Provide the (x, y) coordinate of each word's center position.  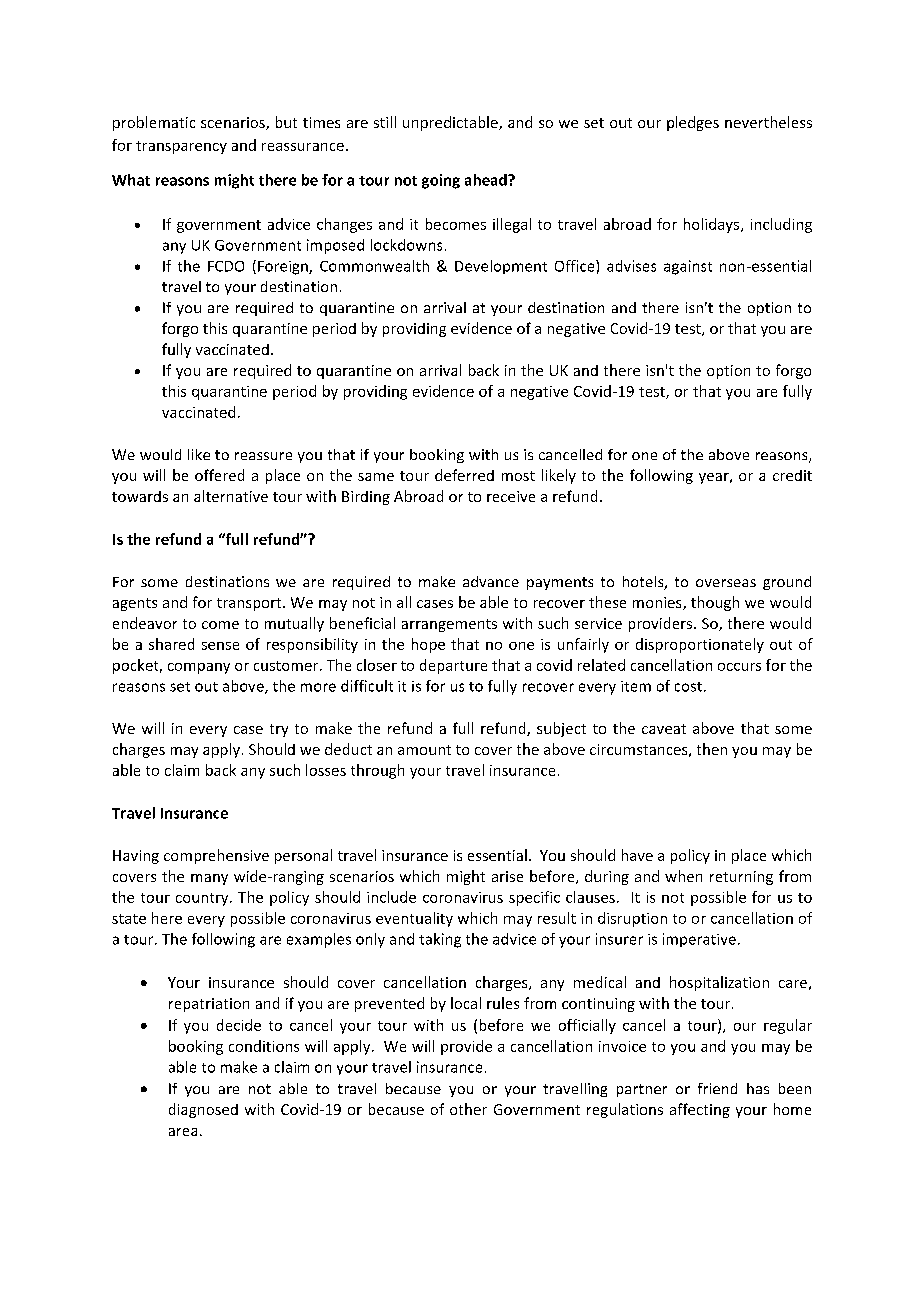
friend (717, 1088)
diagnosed (203, 1110)
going (441, 181)
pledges (693, 123)
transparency (181, 147)
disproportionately (700, 645)
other (468, 1109)
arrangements (449, 625)
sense (220, 646)
